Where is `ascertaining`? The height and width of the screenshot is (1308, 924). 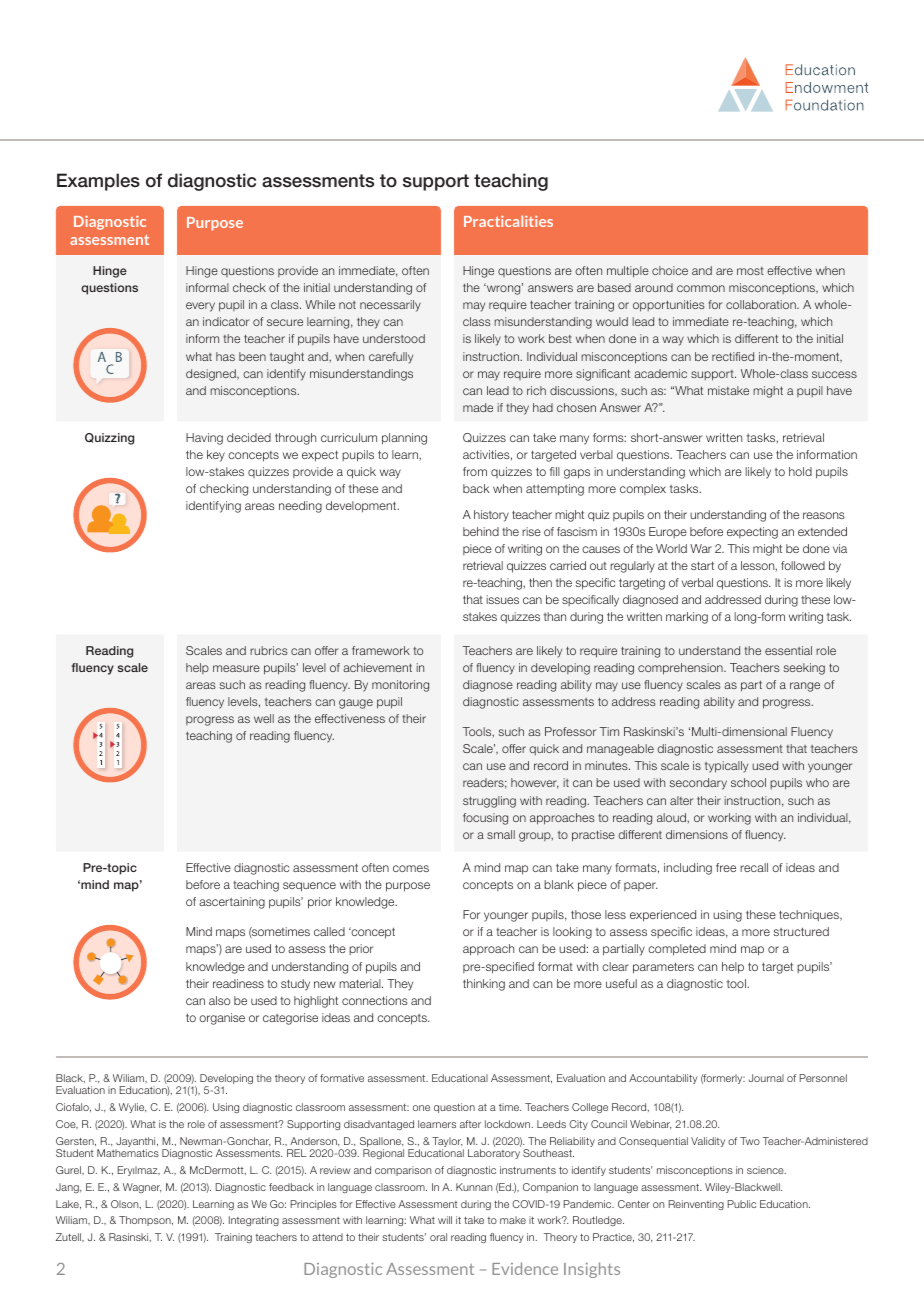
ascertaining is located at coordinates (232, 903).
